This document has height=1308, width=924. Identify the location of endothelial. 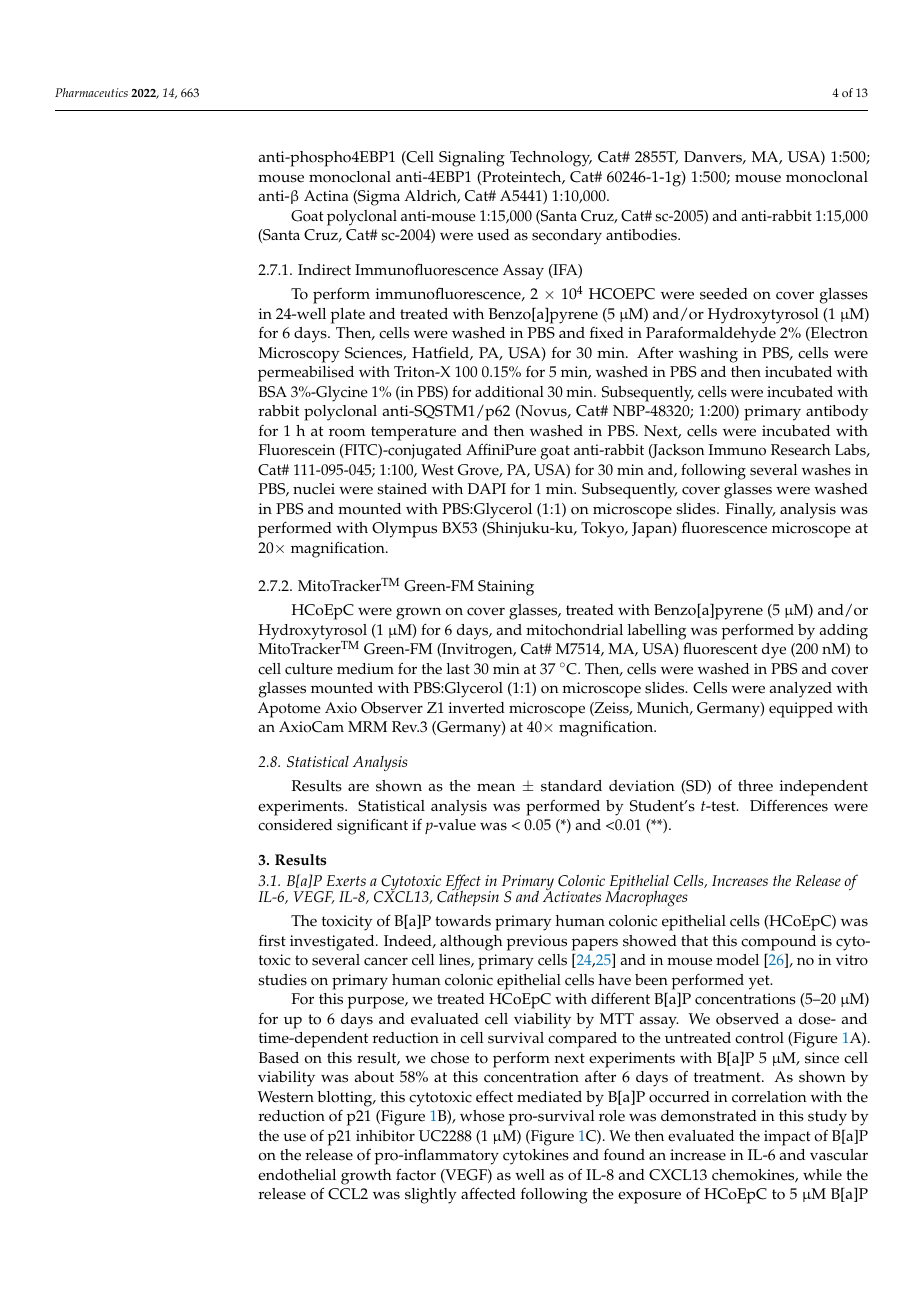
(297, 1175).
